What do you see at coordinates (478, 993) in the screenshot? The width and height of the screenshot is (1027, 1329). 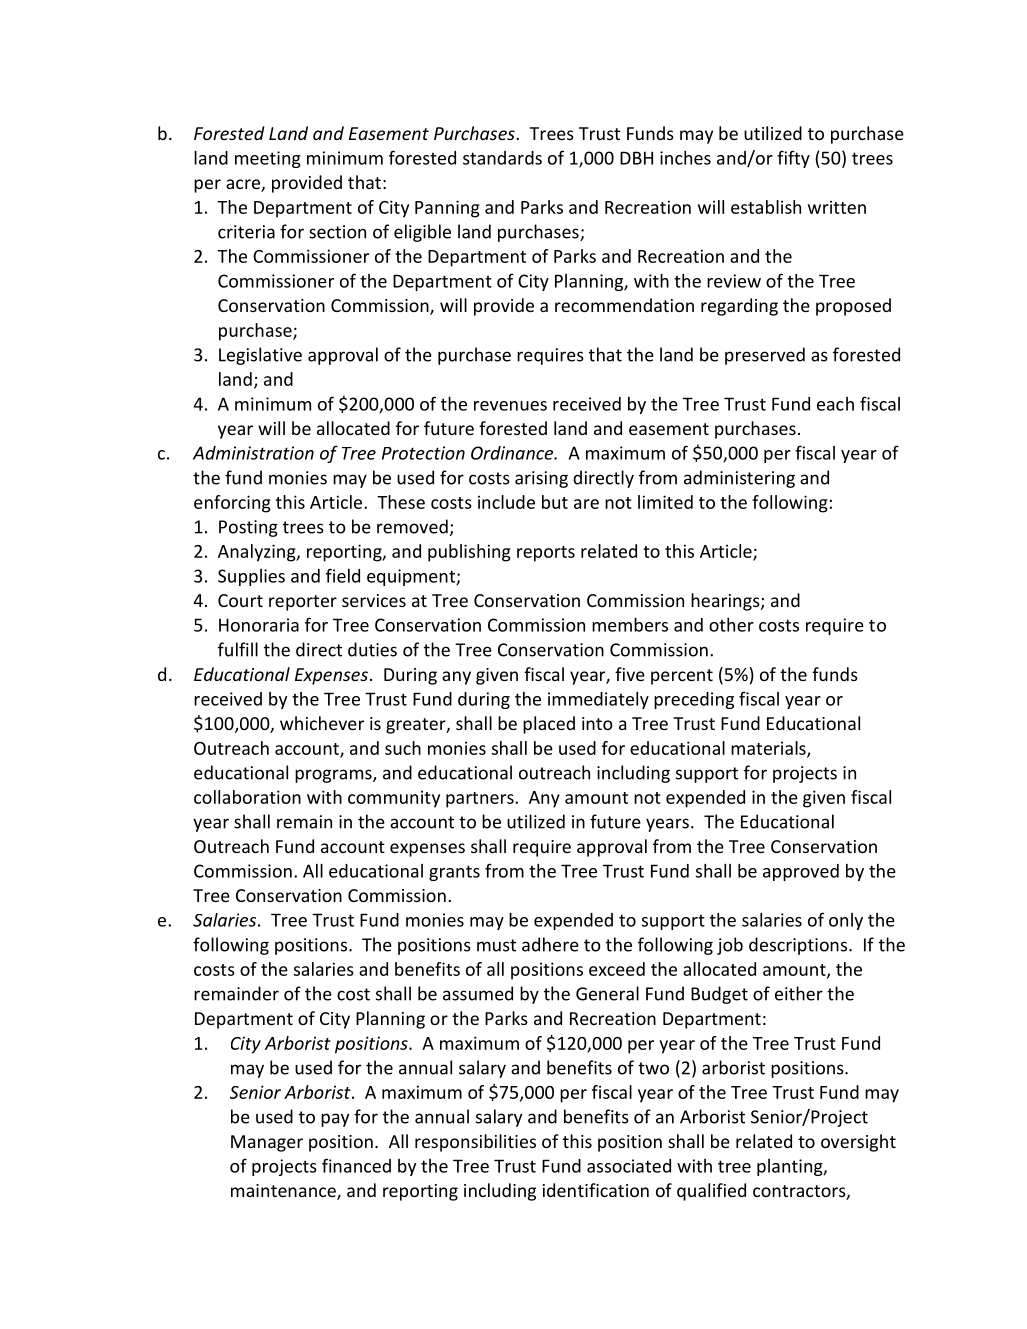 I see `assumed` at bounding box center [478, 993].
